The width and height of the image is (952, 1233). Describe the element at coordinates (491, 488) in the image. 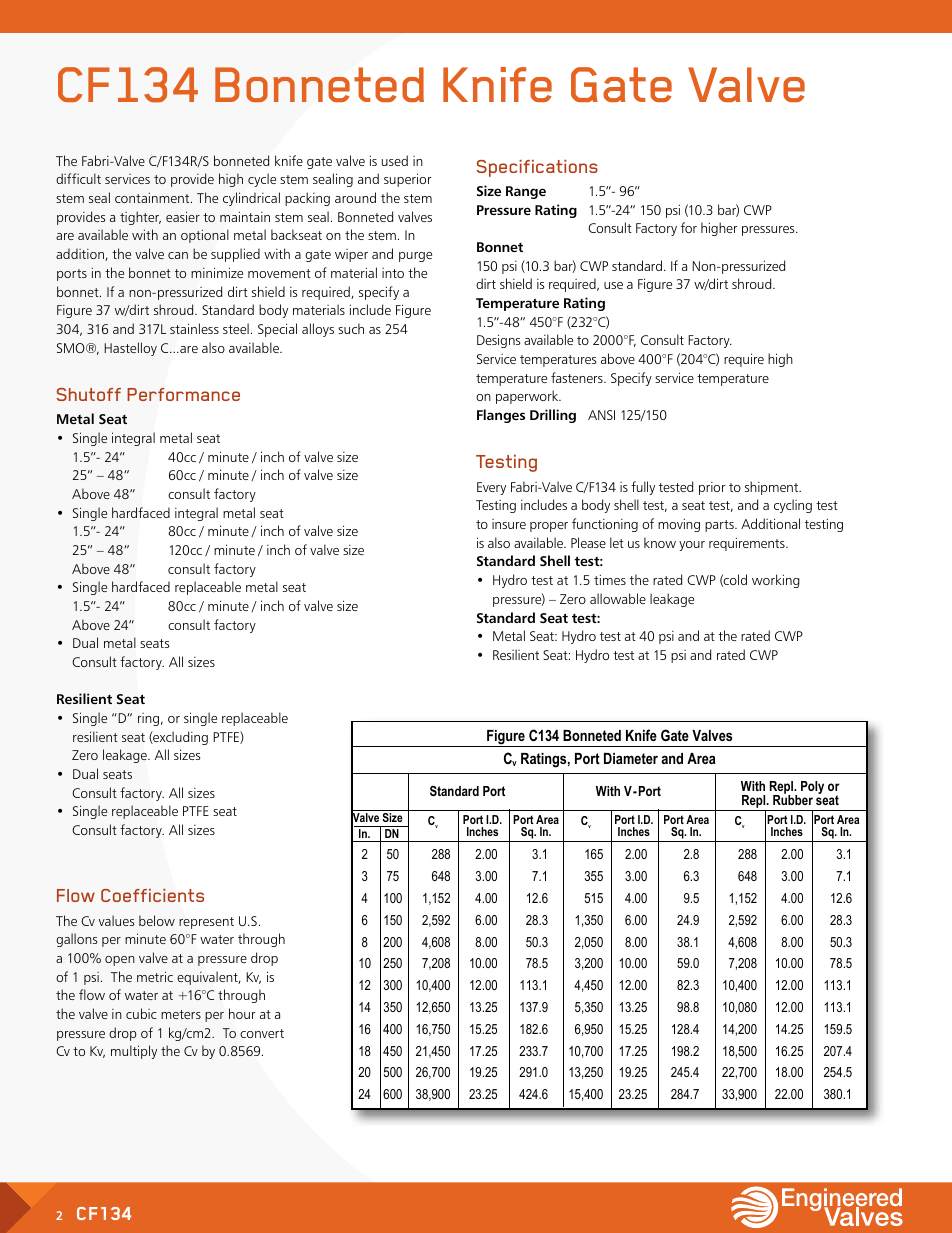

I see `Every` at that location.
